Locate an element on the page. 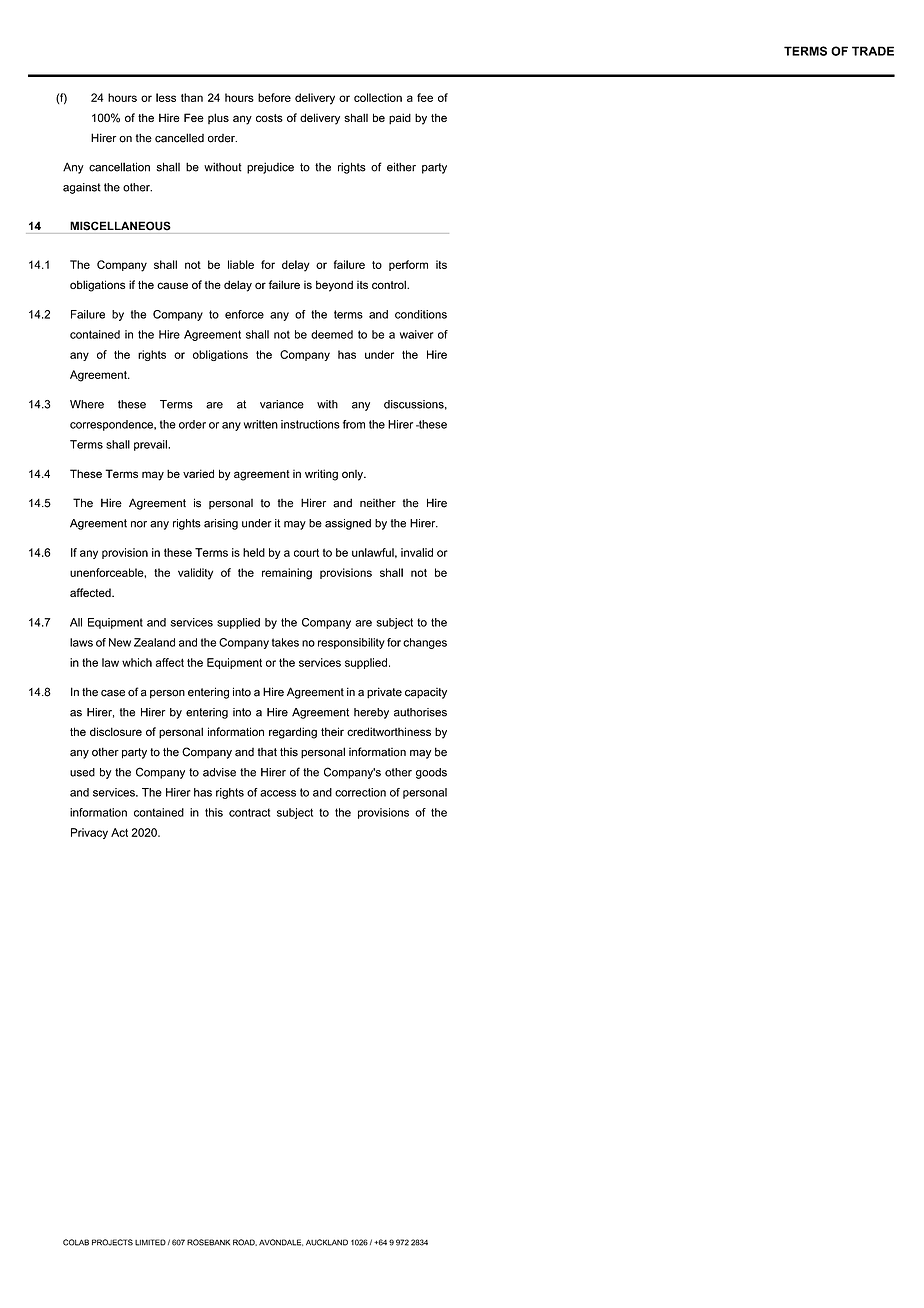  correction is located at coordinates (360, 792).
